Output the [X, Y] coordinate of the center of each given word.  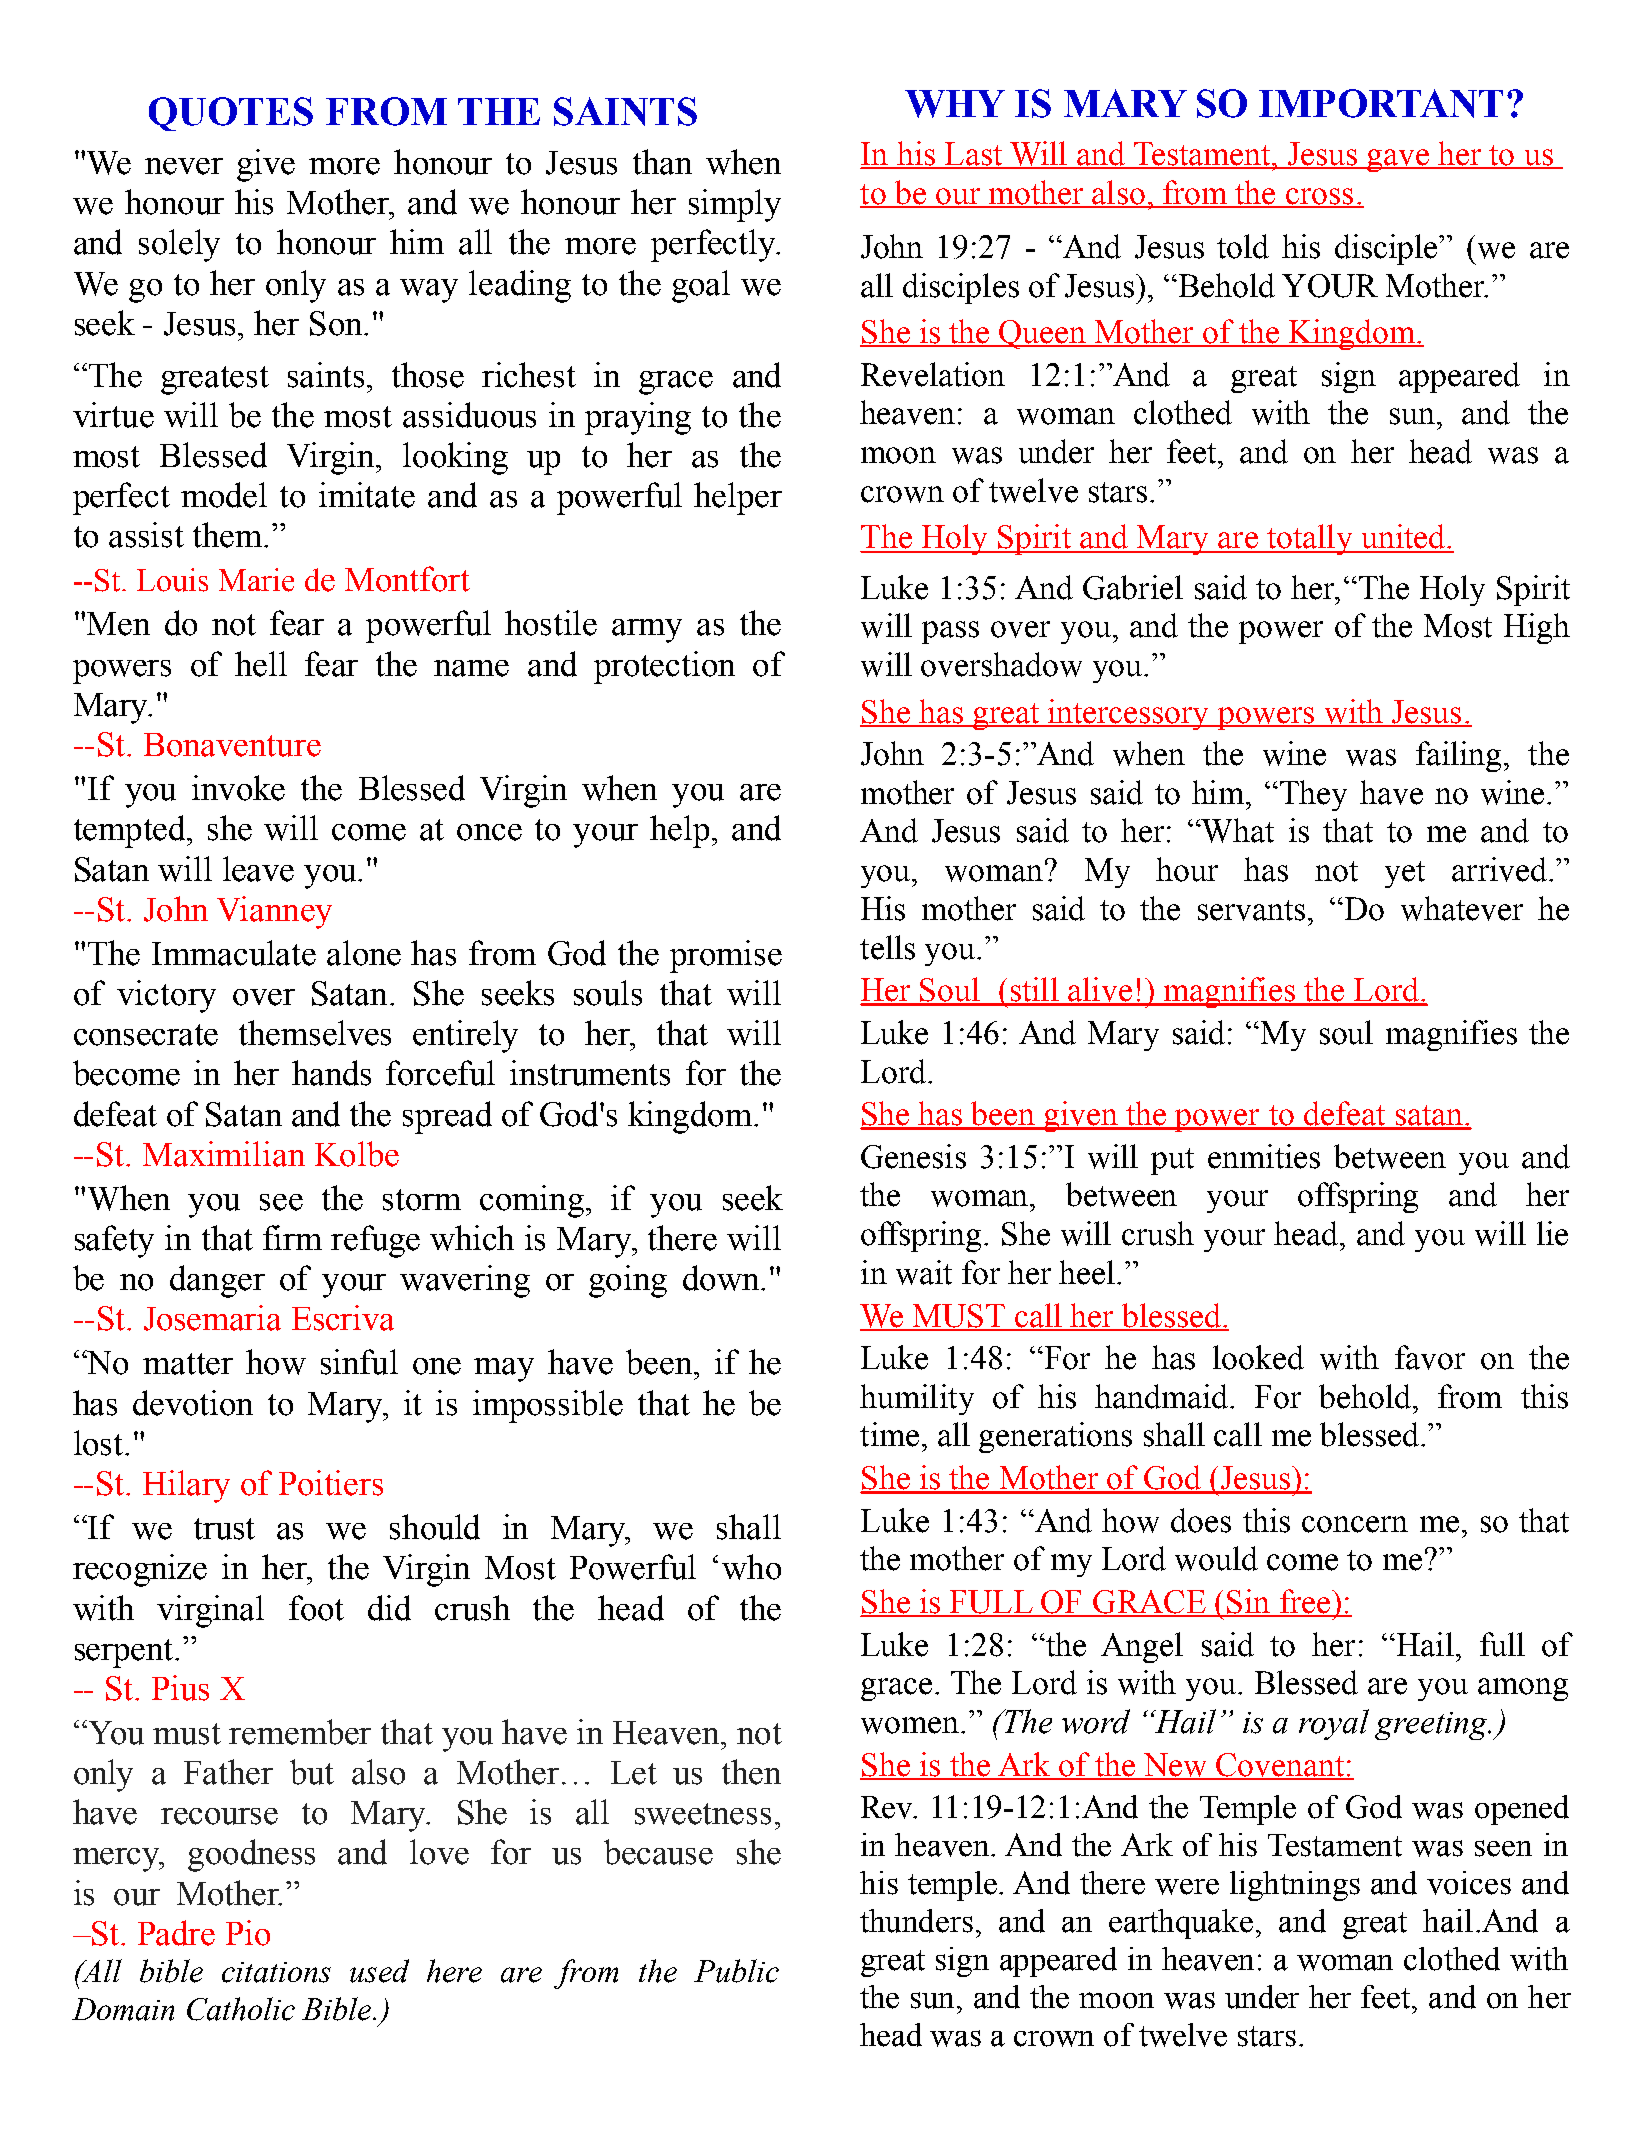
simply [735, 205]
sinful [359, 1362]
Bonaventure [232, 745]
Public [736, 1971]
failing [1458, 756]
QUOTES [231, 114]
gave [1398, 160]
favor [1430, 1357]
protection [664, 667]
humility [917, 1399]
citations [276, 1972]
